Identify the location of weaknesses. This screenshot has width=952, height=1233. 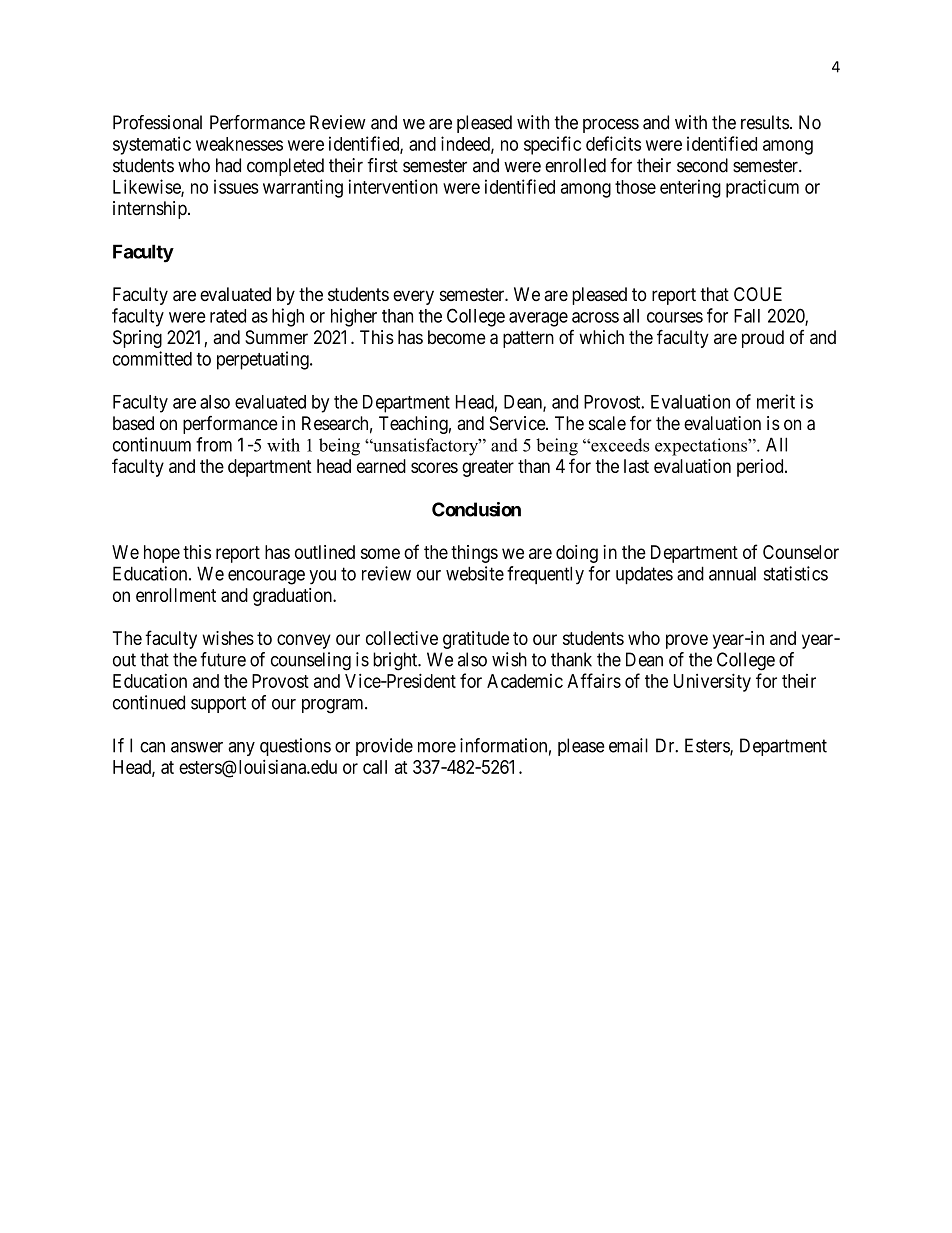
(239, 144).
